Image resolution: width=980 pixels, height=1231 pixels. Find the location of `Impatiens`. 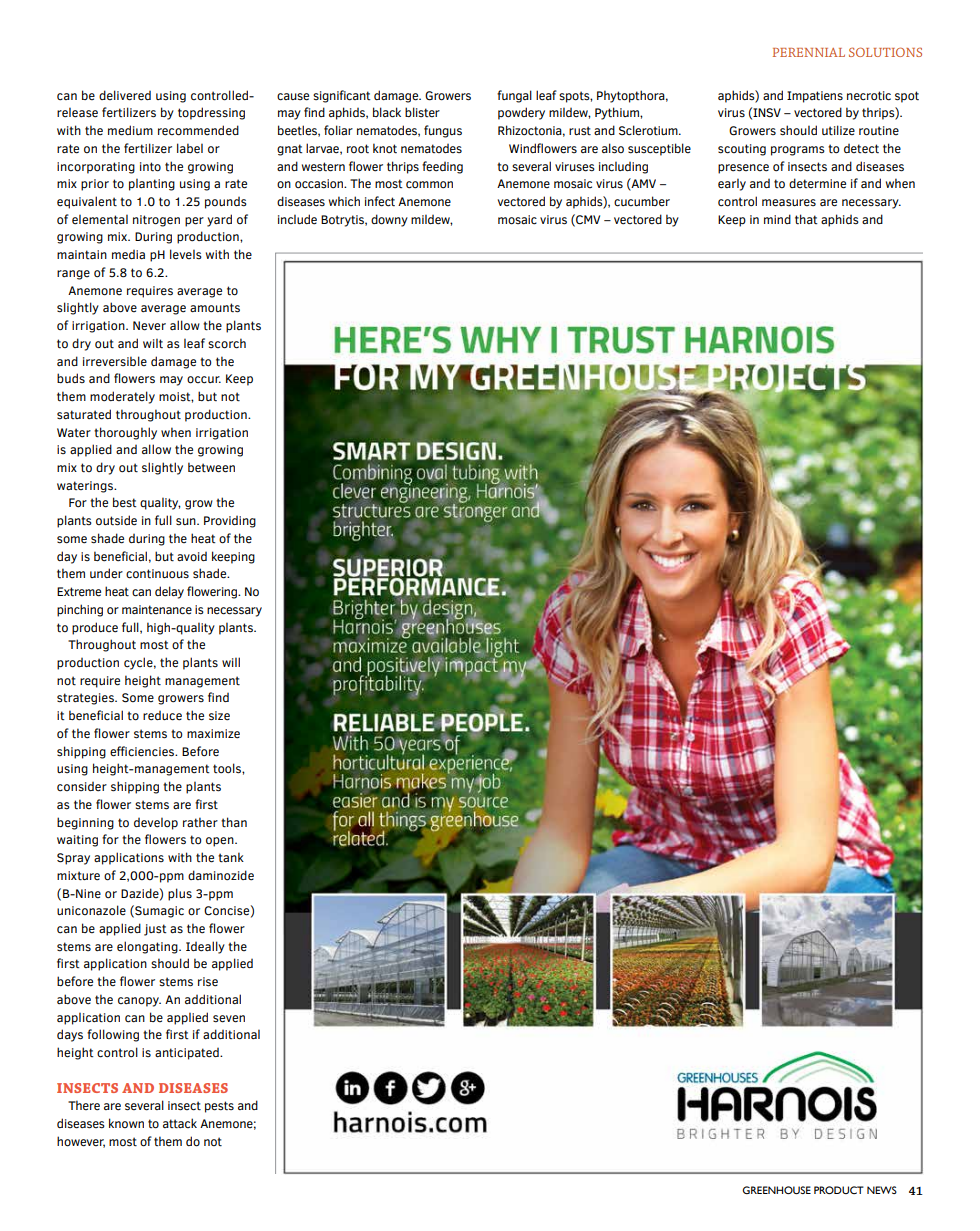

Impatiens is located at coordinates (815, 97).
